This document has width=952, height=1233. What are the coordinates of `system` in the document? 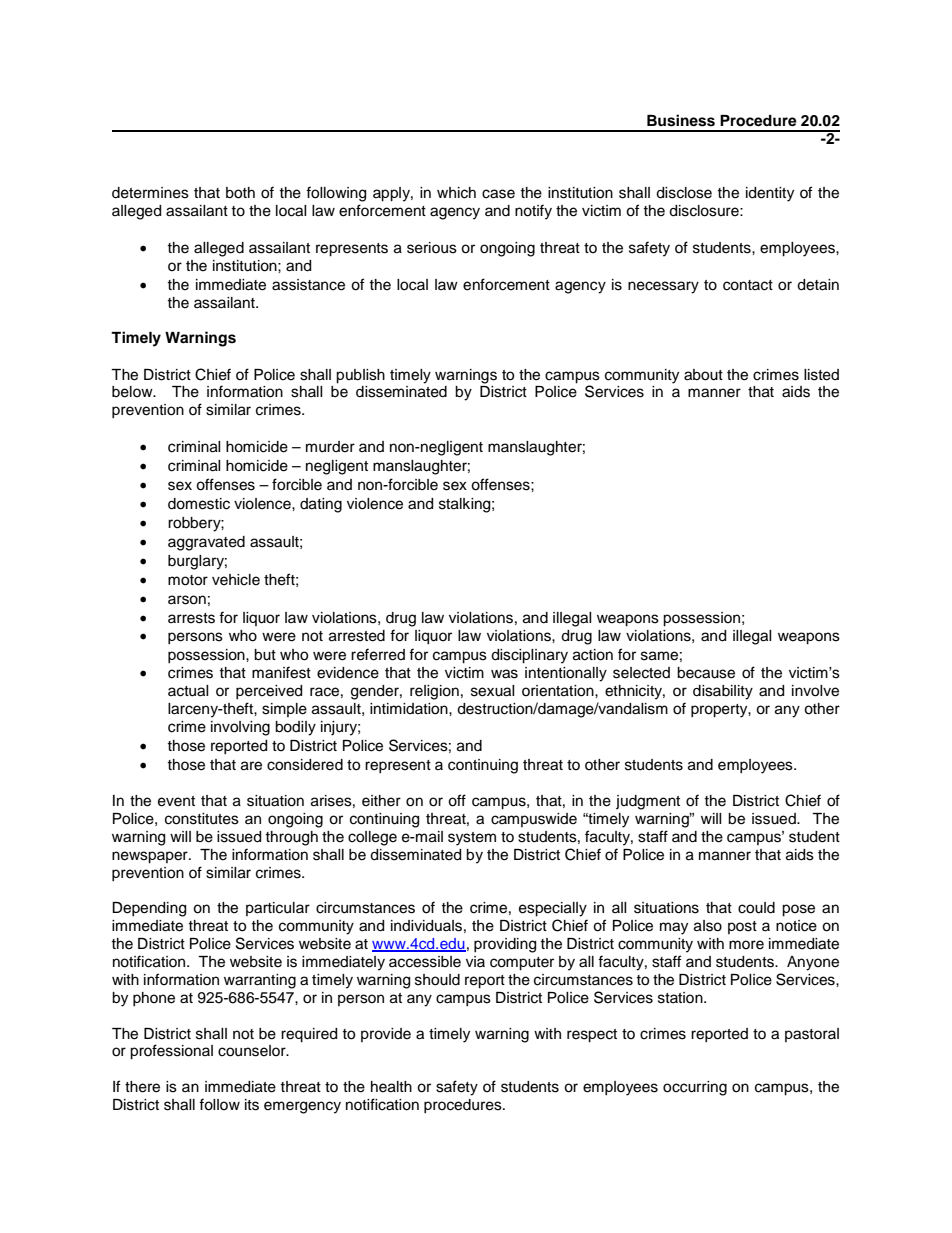 It's located at (472, 839).
